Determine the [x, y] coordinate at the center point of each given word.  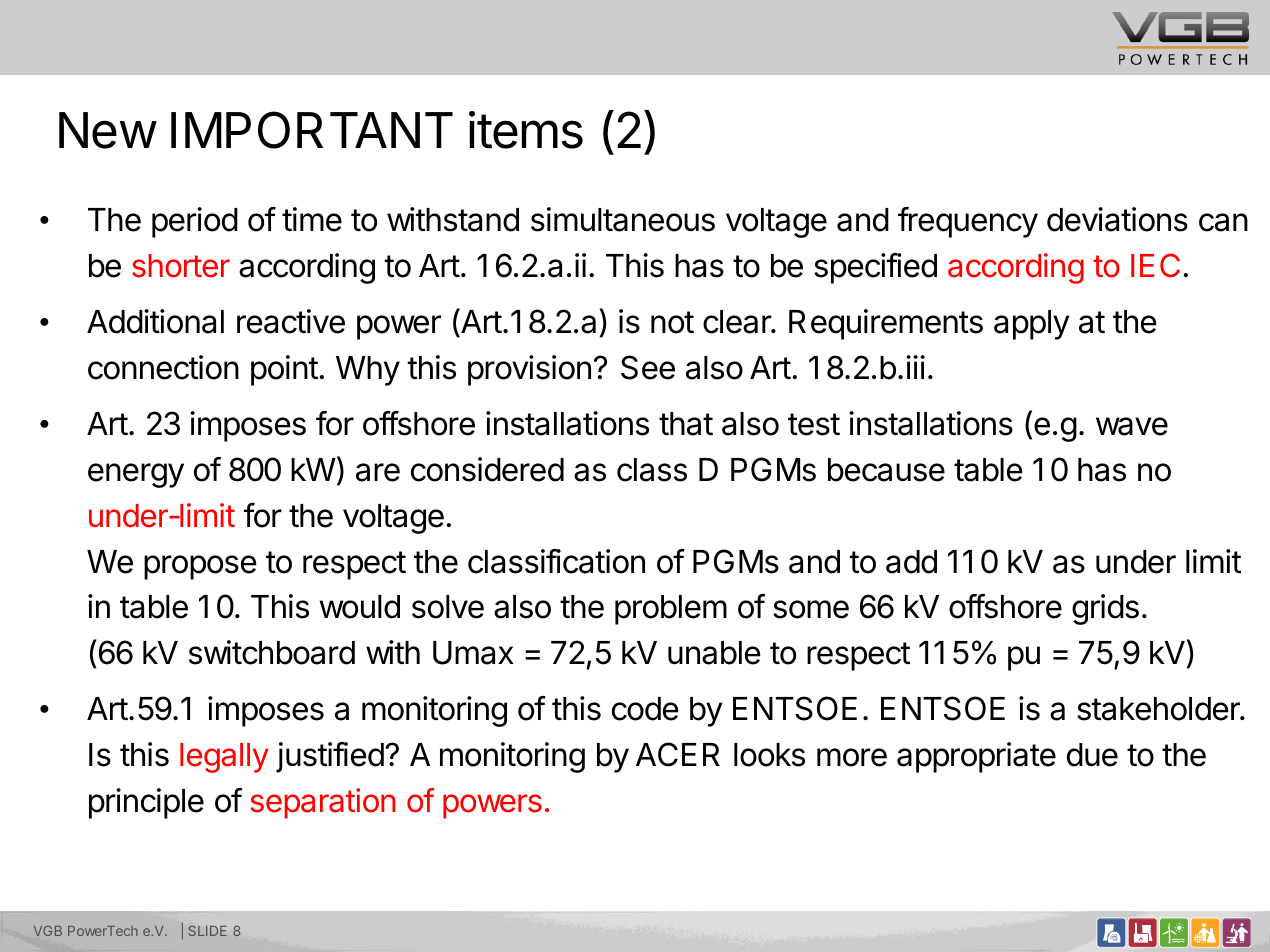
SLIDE [208, 931]
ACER [678, 754]
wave [1132, 426]
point [284, 370]
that [686, 424]
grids [1105, 609]
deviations [1117, 219]
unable [714, 653]
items [526, 130]
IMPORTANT [312, 130]
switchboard [272, 652]
